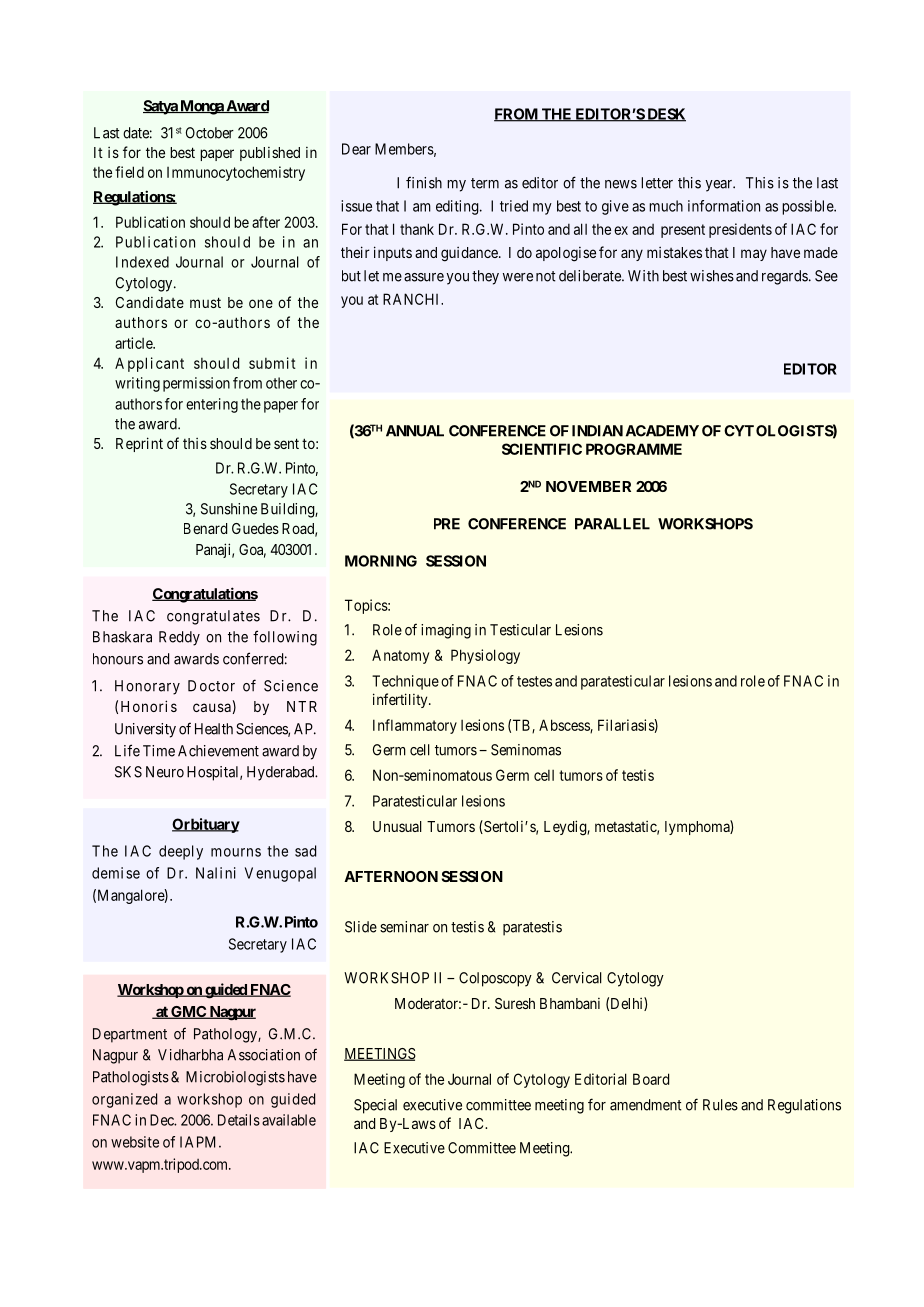  Describe the element at coordinates (205, 302) in the screenshot. I see `must` at that location.
